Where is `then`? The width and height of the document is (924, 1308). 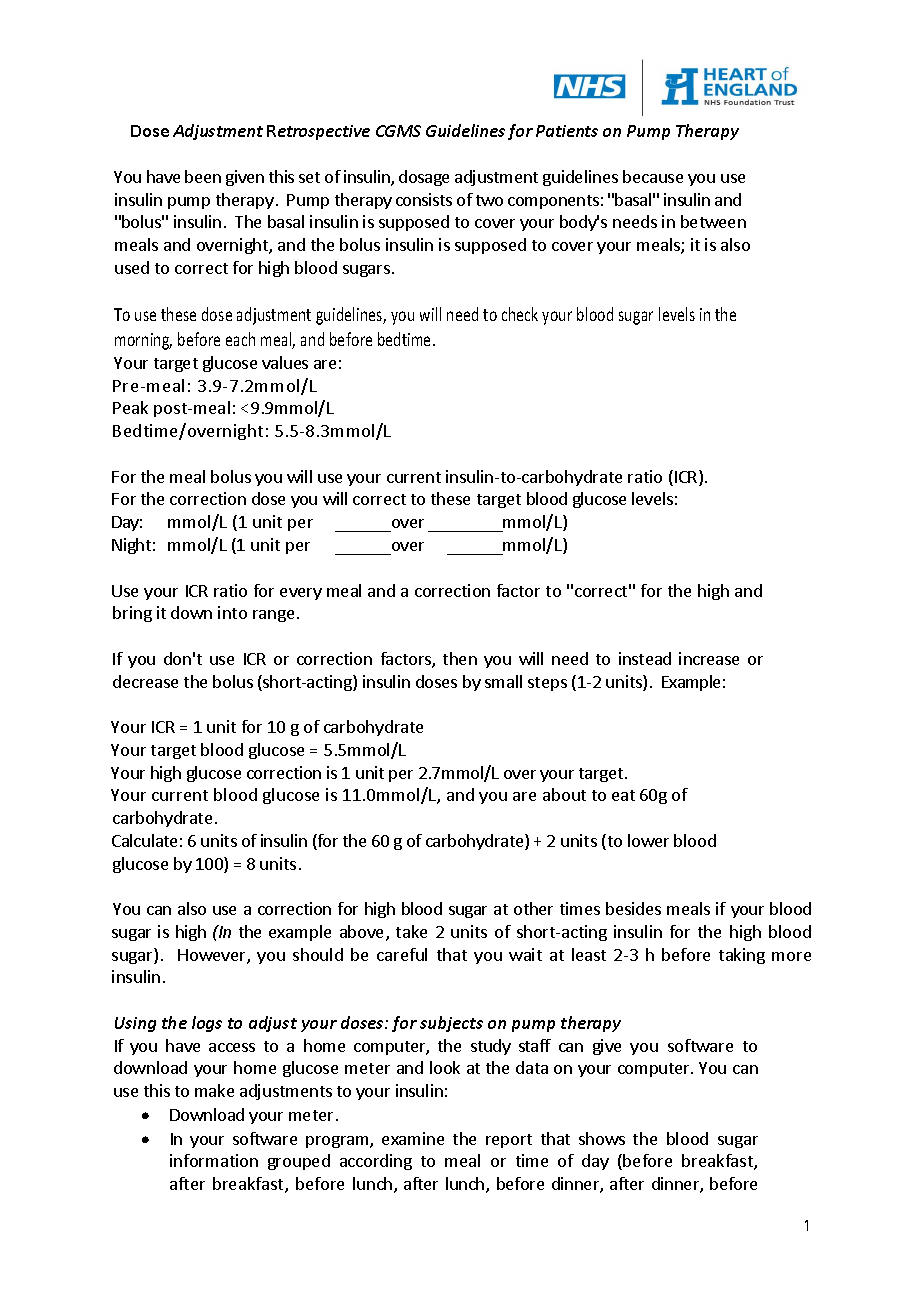
then is located at coordinates (460, 658).
